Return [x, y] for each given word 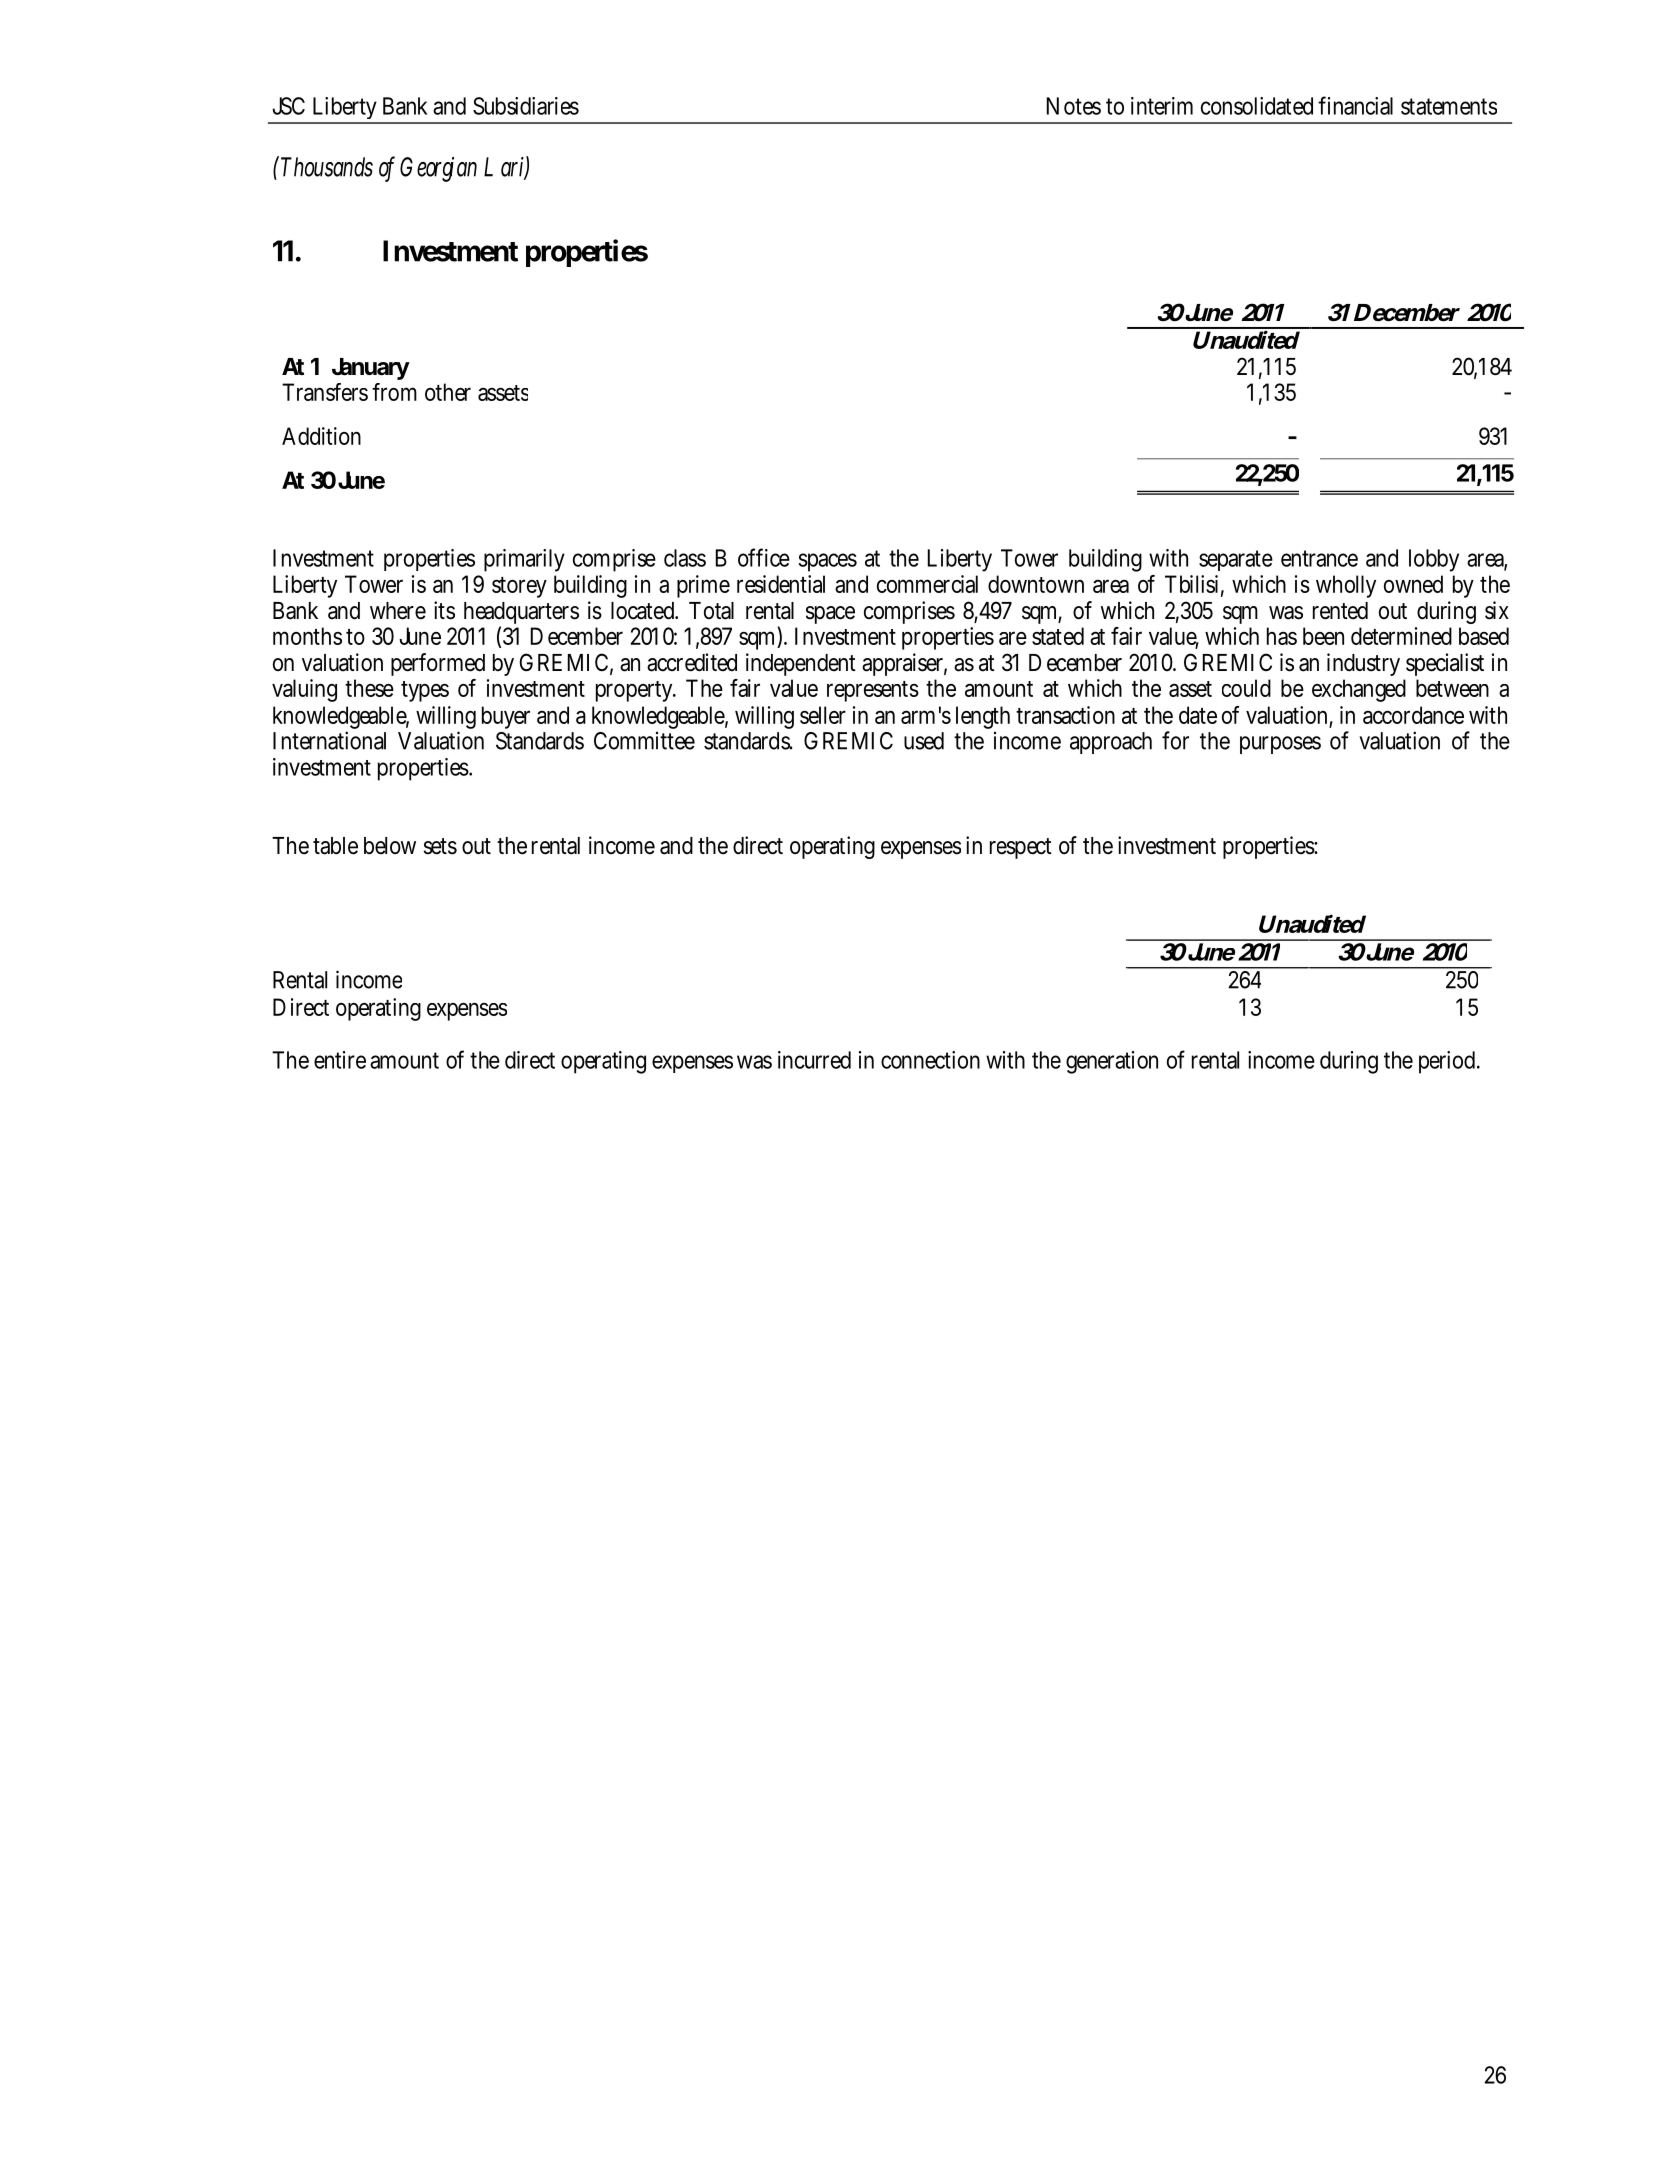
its [444, 610]
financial [1355, 105]
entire [340, 1060]
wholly [1346, 586]
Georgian [438, 169]
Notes [1074, 106]
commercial [927, 584]
